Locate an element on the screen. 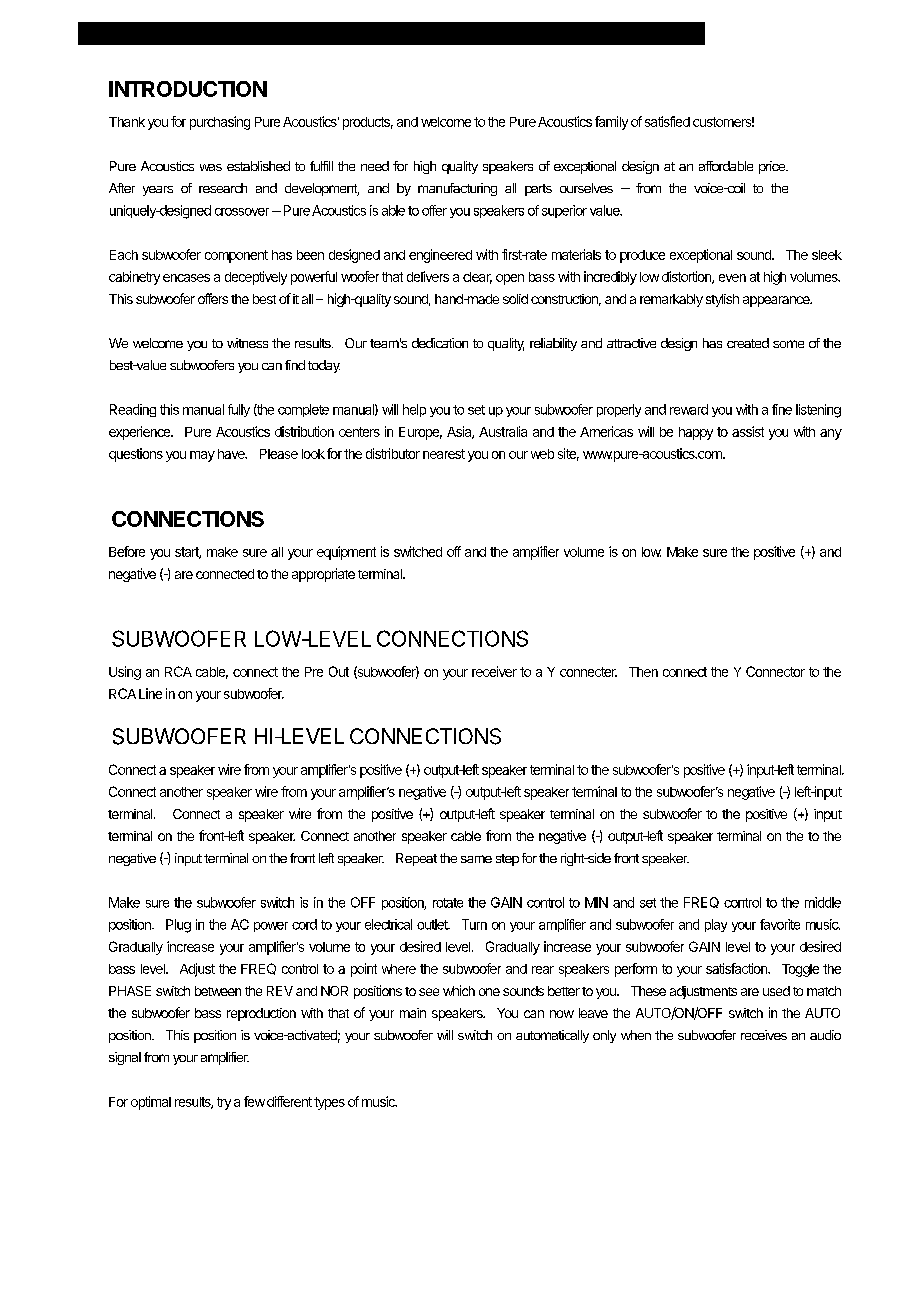 The height and width of the screenshot is (1308, 924). Then is located at coordinates (643, 672).
